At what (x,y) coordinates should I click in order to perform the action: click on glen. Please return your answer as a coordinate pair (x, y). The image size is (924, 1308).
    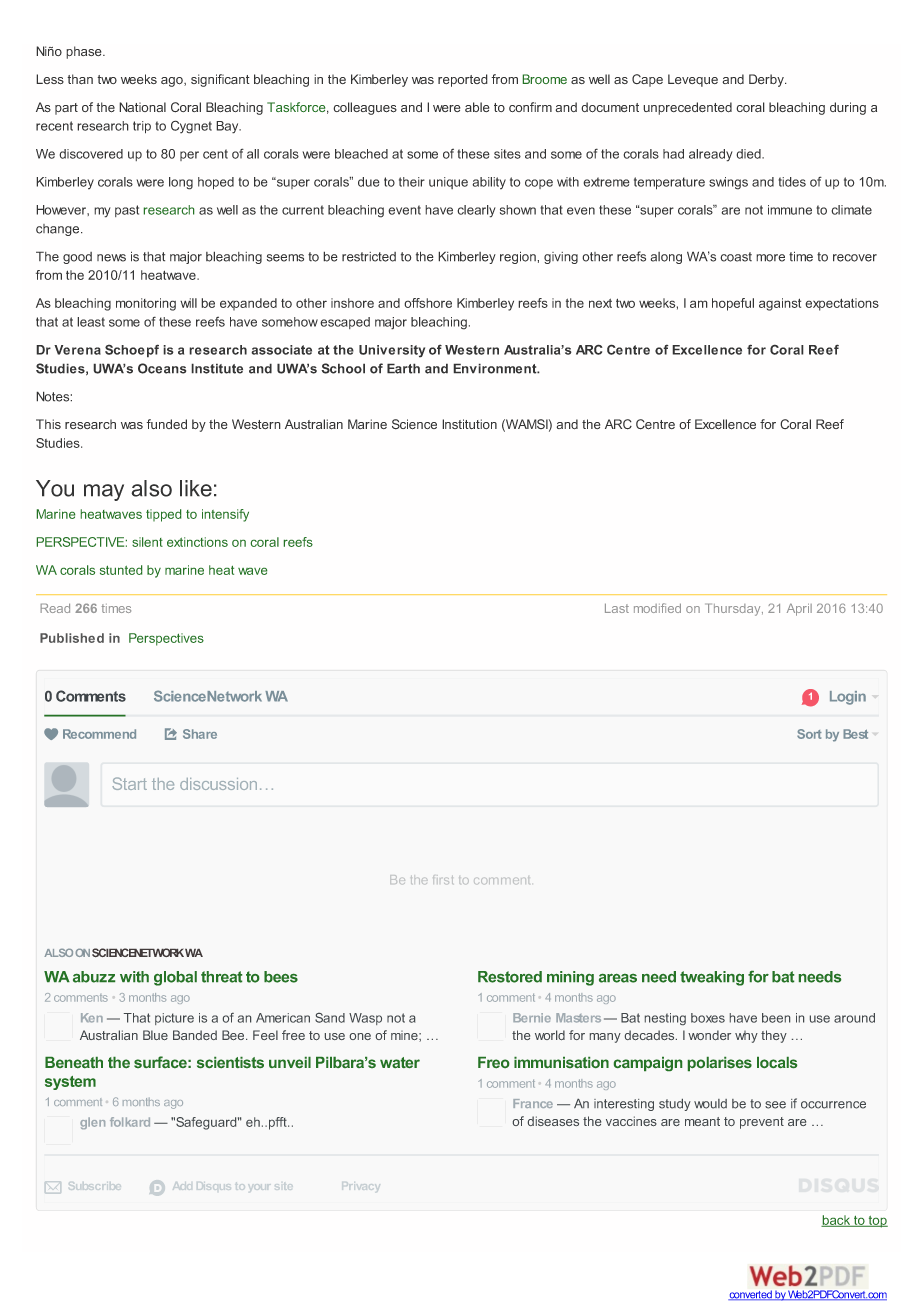
    Looking at the image, I should click on (92, 1123).
